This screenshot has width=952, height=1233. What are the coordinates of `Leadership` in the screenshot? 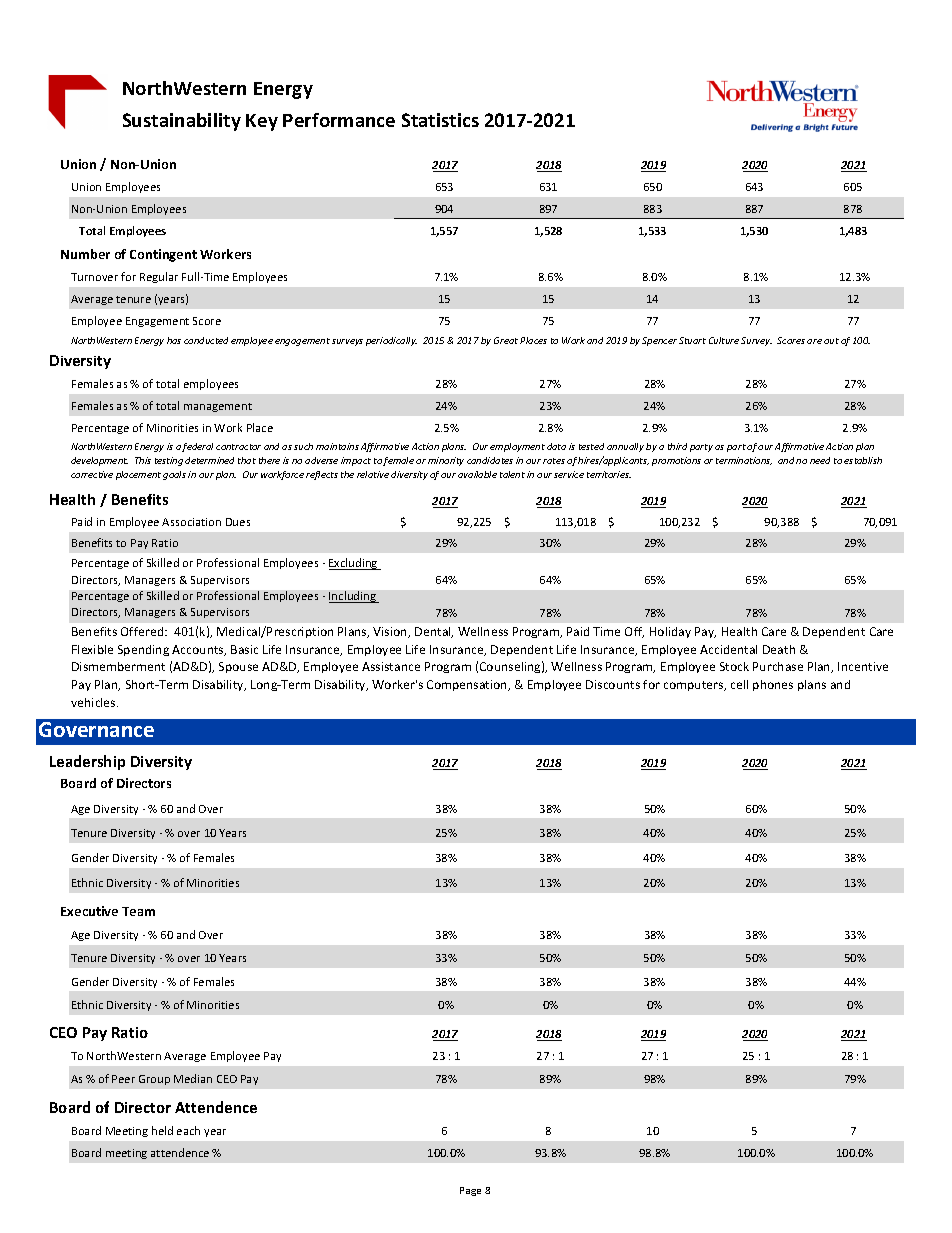 It's located at (87, 762).
